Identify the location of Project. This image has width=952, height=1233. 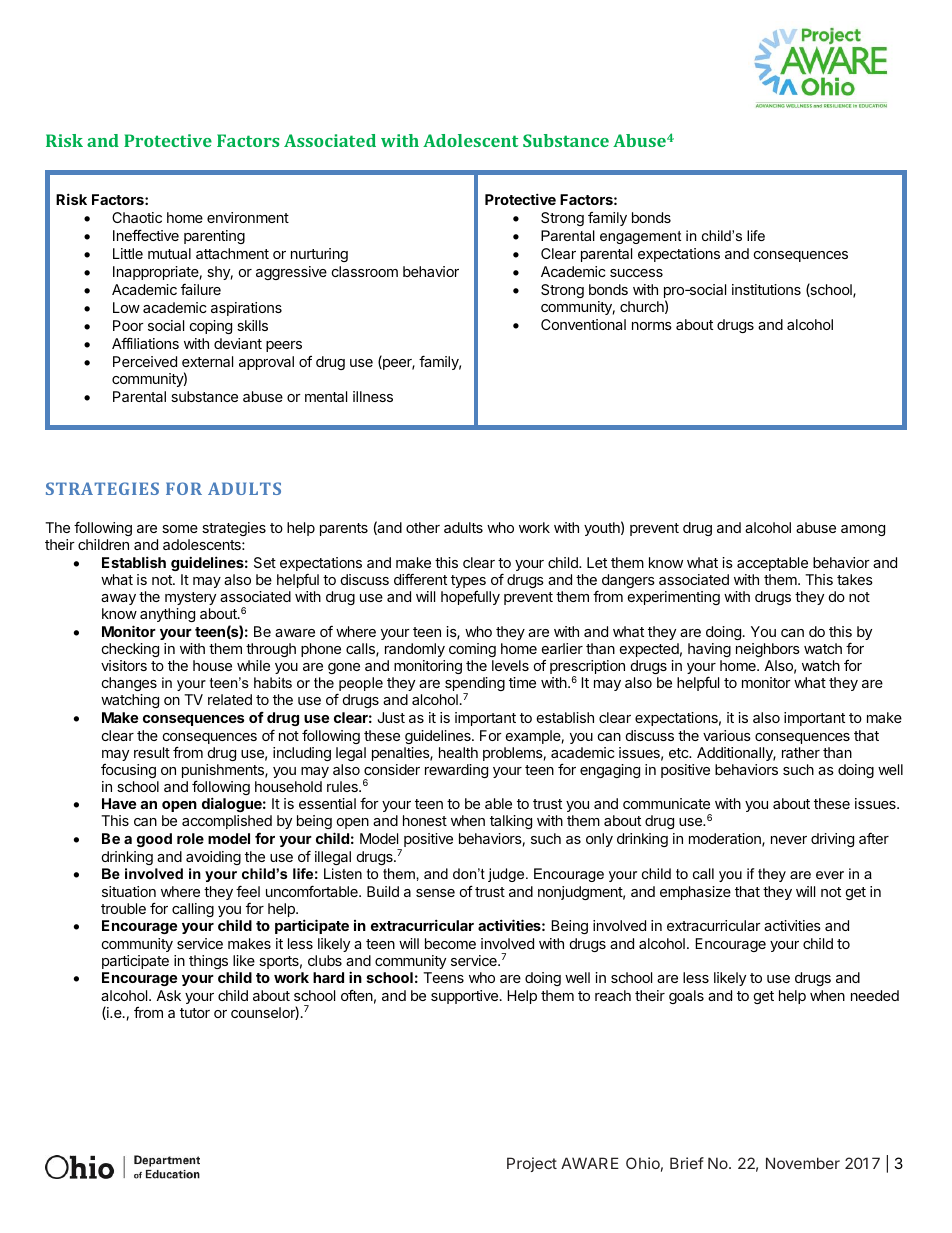
(532, 1164).
